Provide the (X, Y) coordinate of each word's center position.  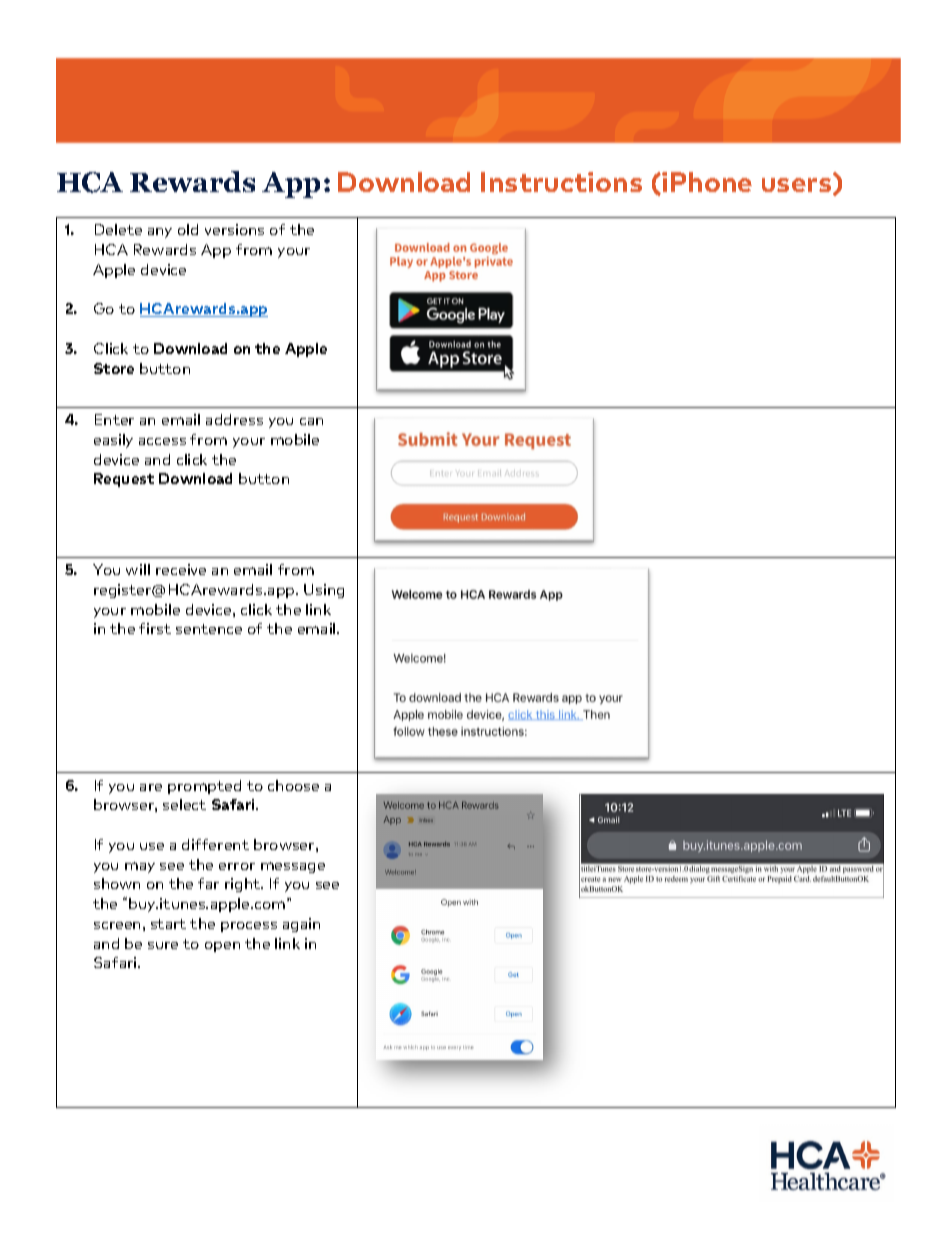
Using (324, 591)
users (798, 186)
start (168, 924)
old (188, 229)
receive (181, 569)
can (311, 421)
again (301, 925)
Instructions (561, 182)
